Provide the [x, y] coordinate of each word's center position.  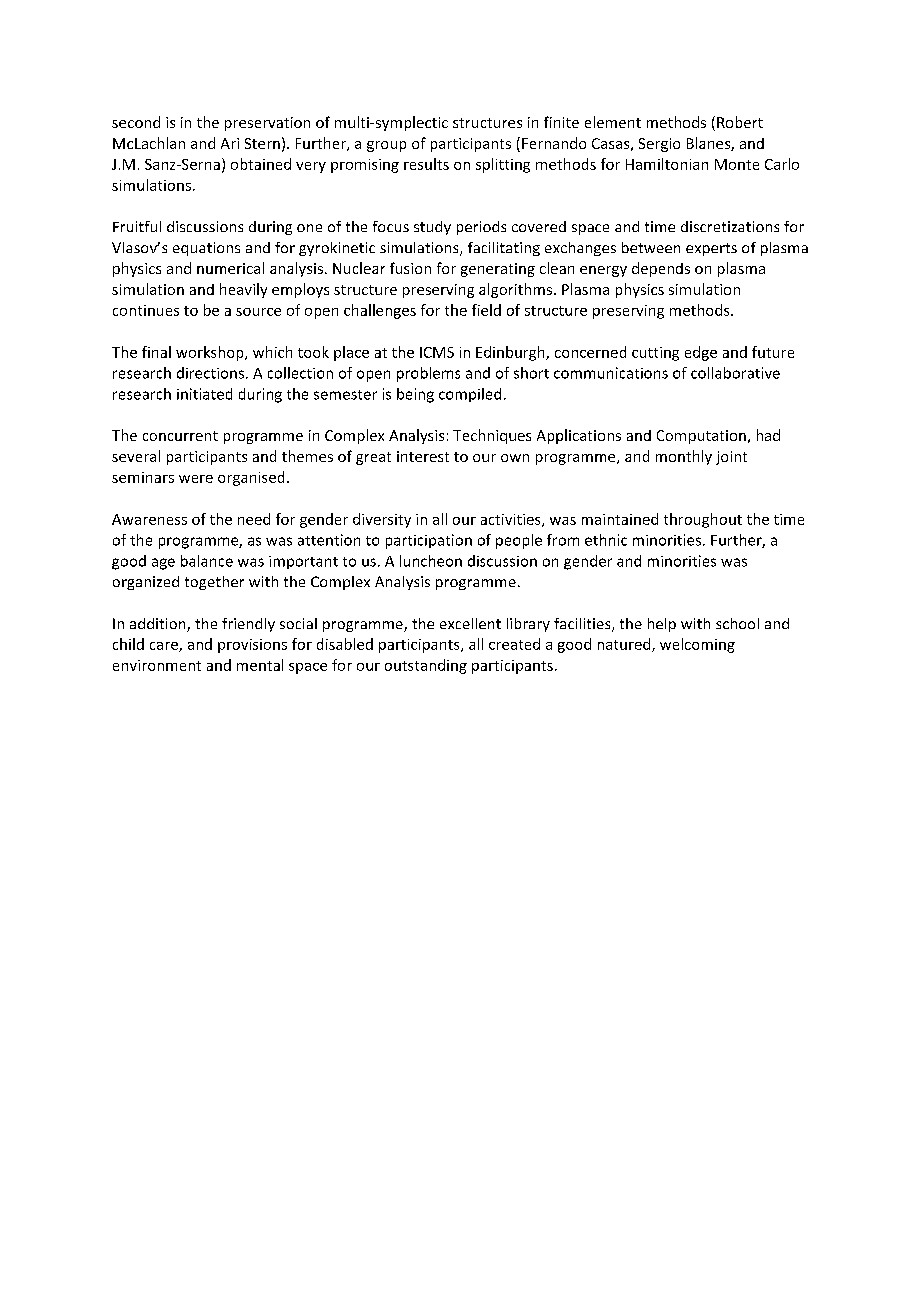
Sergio [659, 145]
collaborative [735, 373]
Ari [230, 143]
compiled [470, 395]
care [165, 647]
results [426, 164]
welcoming [697, 645]
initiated [204, 394]
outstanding [426, 666]
